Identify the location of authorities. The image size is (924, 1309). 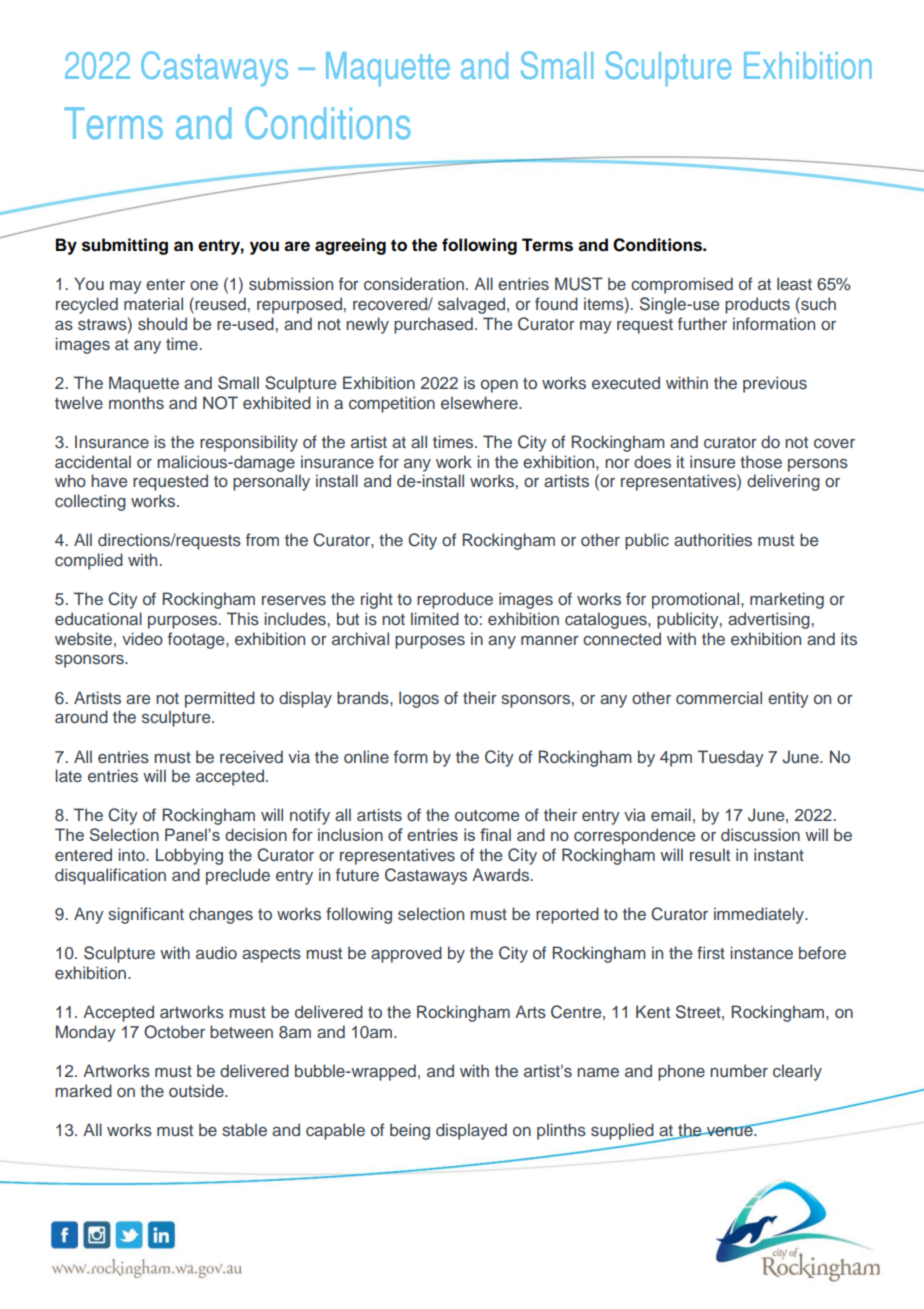
(713, 540).
